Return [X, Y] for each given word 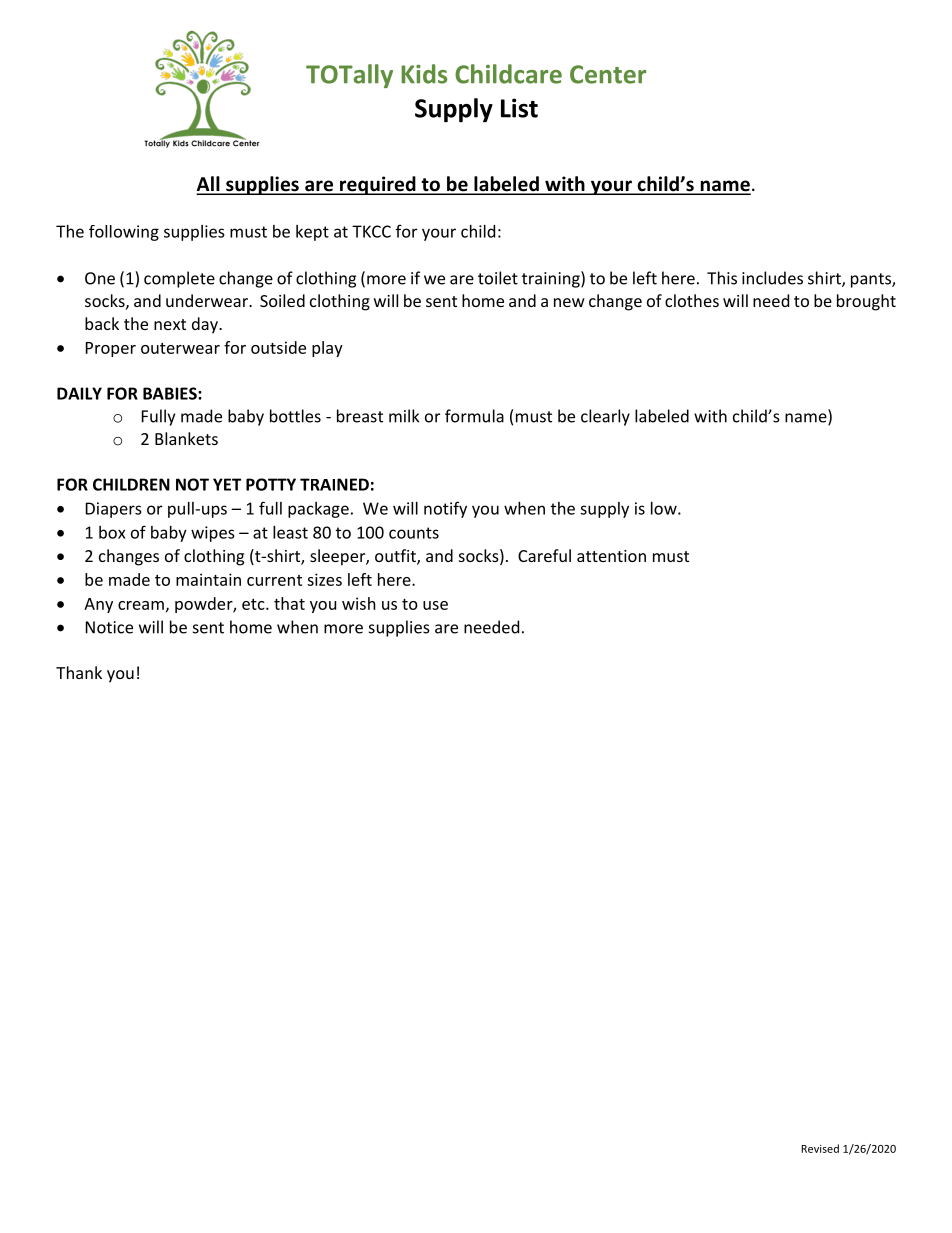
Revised [820, 1148]
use [435, 605]
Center [608, 74]
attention [611, 556]
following [124, 233]
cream [141, 605]
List [519, 108]
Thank [79, 672]
